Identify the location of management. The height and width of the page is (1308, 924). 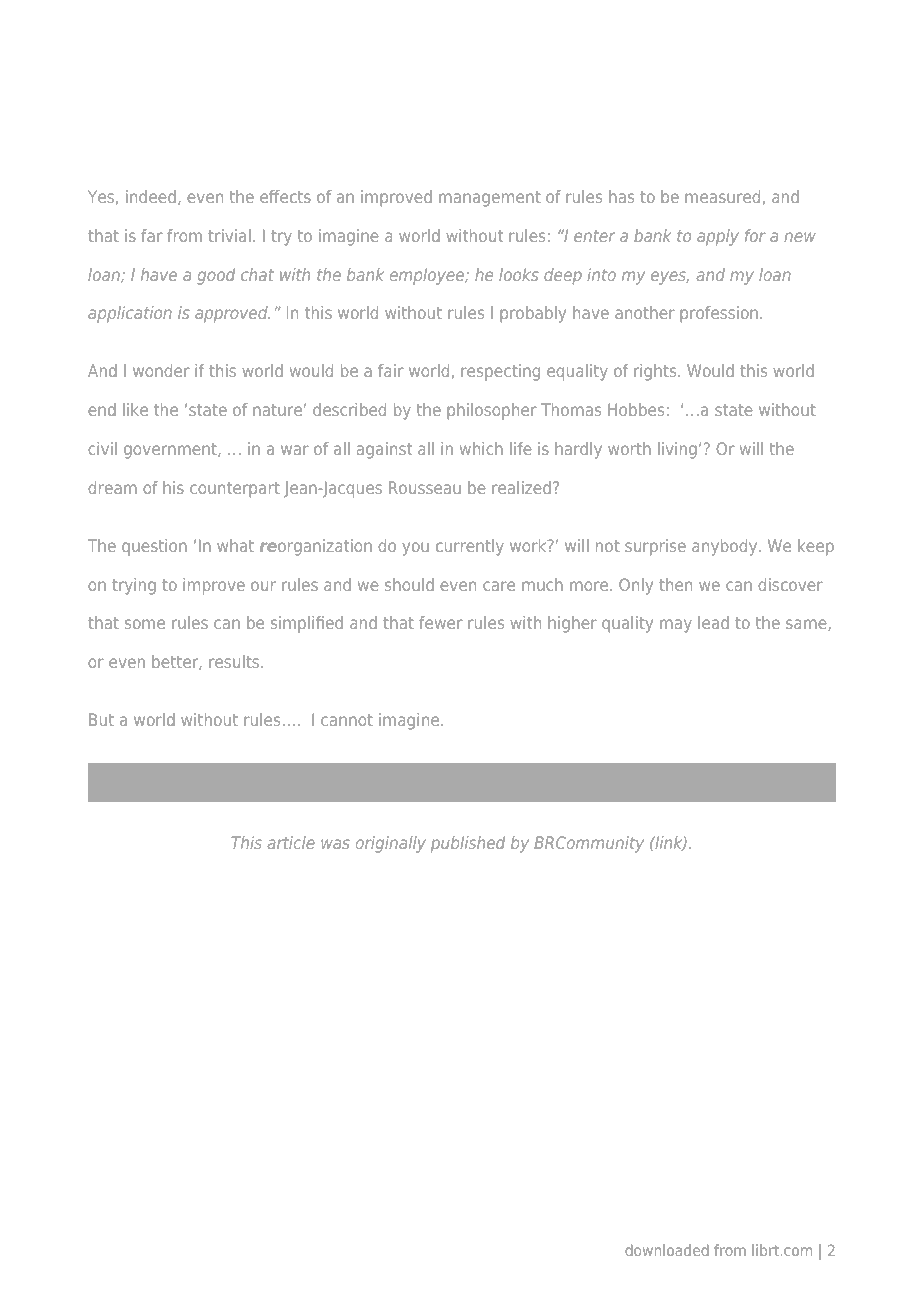
(490, 199).
